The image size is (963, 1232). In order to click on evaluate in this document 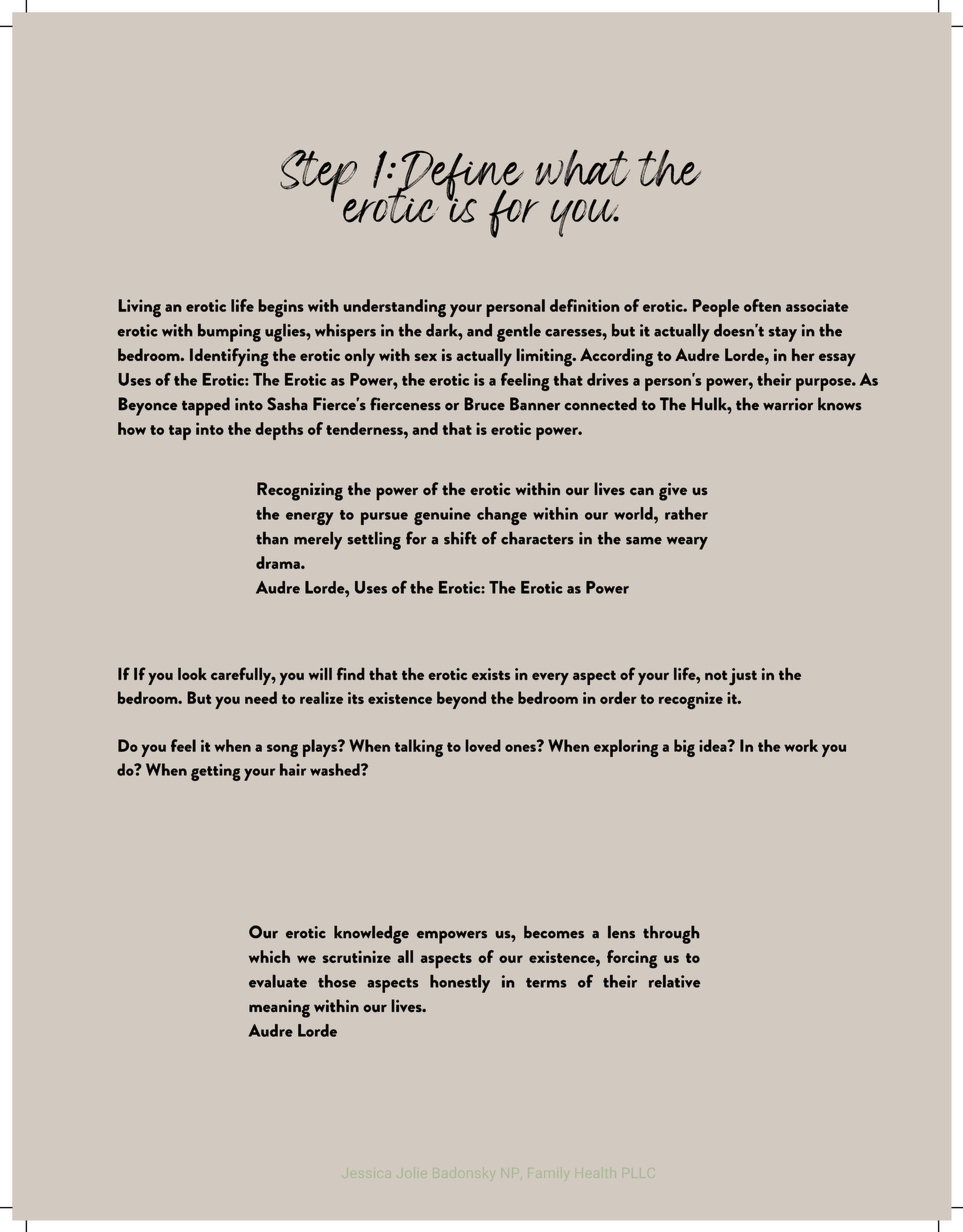, I will do `click(278, 981)`.
